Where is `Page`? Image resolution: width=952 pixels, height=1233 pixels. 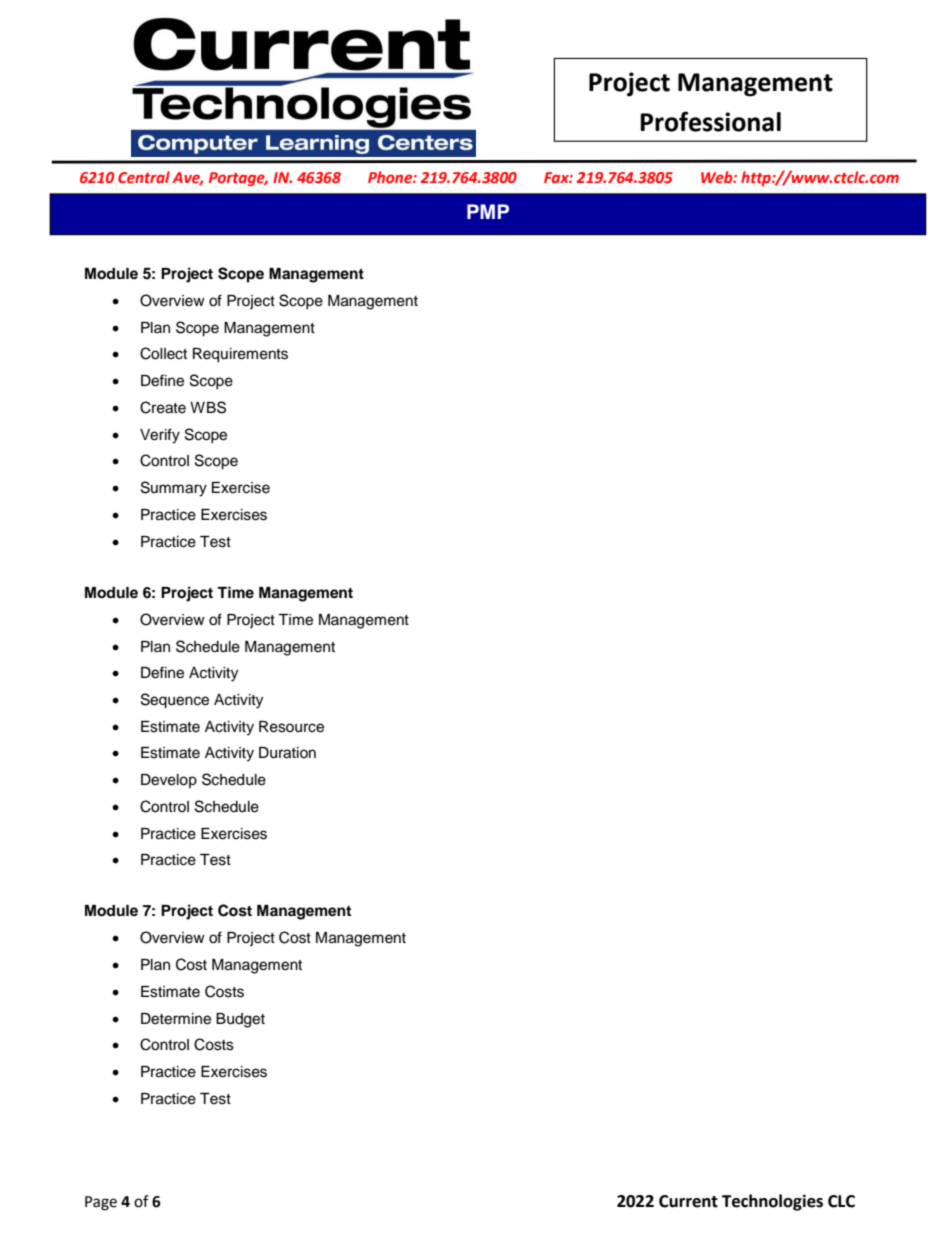
Page is located at coordinates (101, 1203).
